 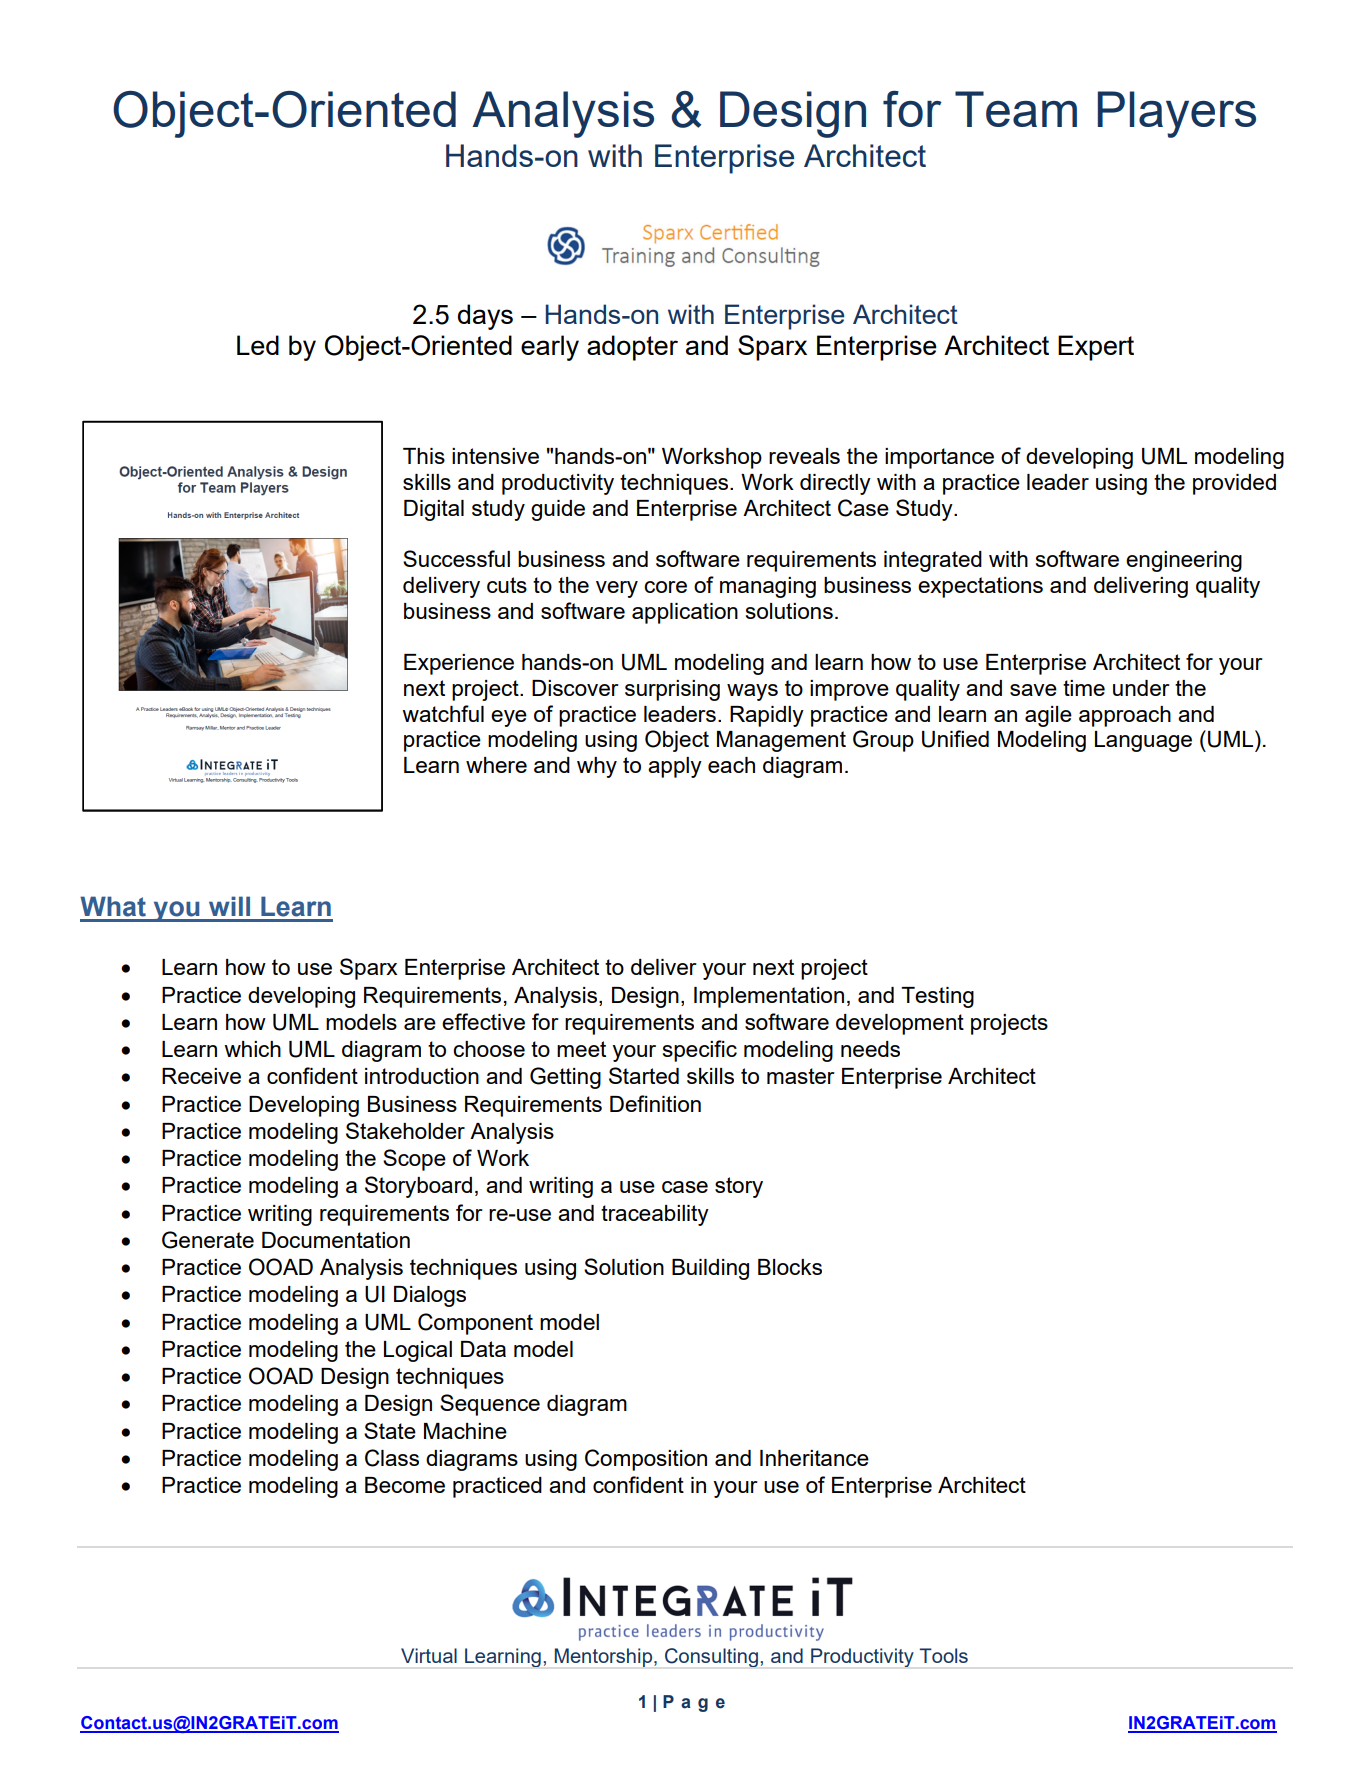 I want to click on application, so click(x=685, y=613).
